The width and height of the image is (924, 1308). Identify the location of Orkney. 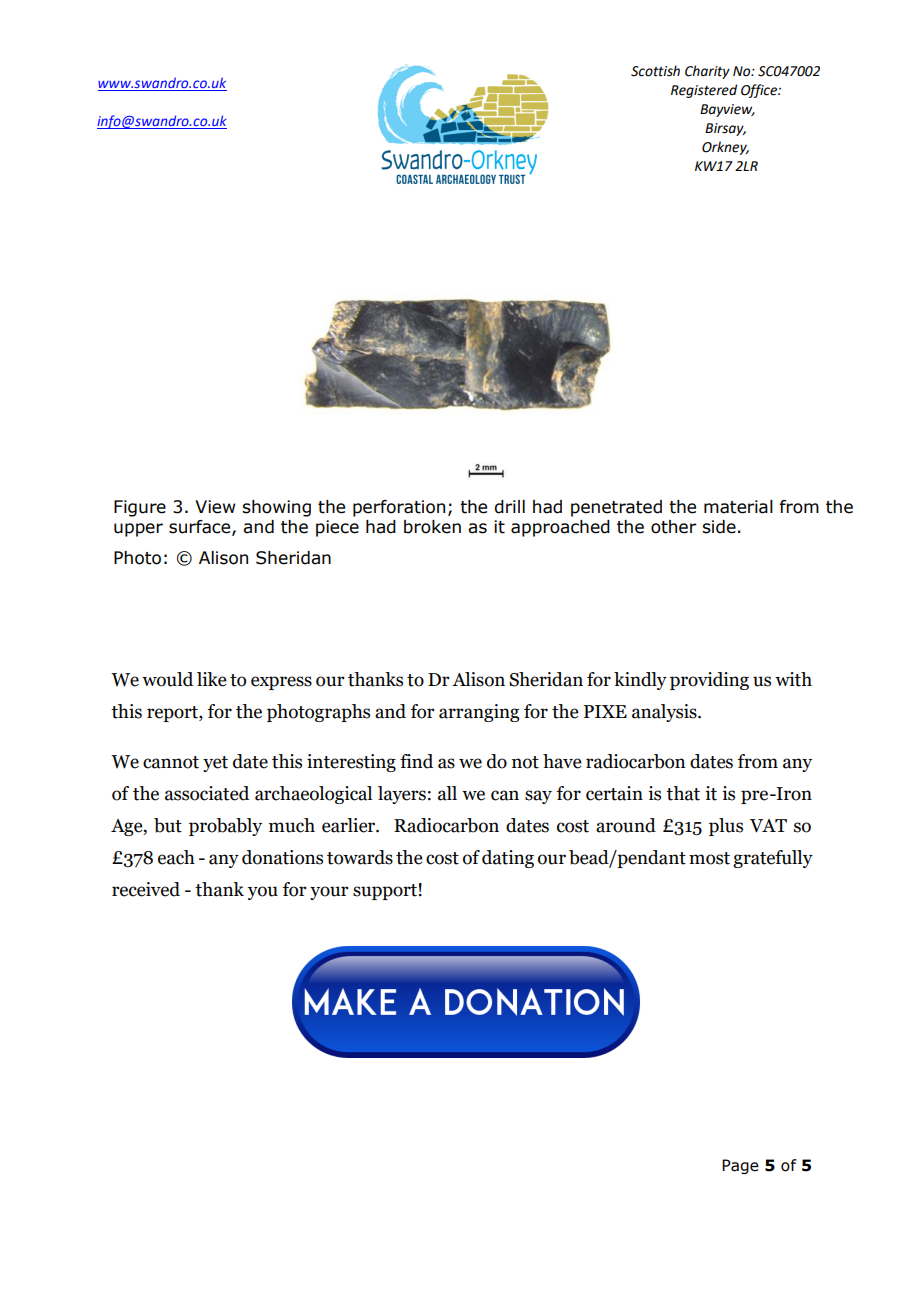
(725, 148).
